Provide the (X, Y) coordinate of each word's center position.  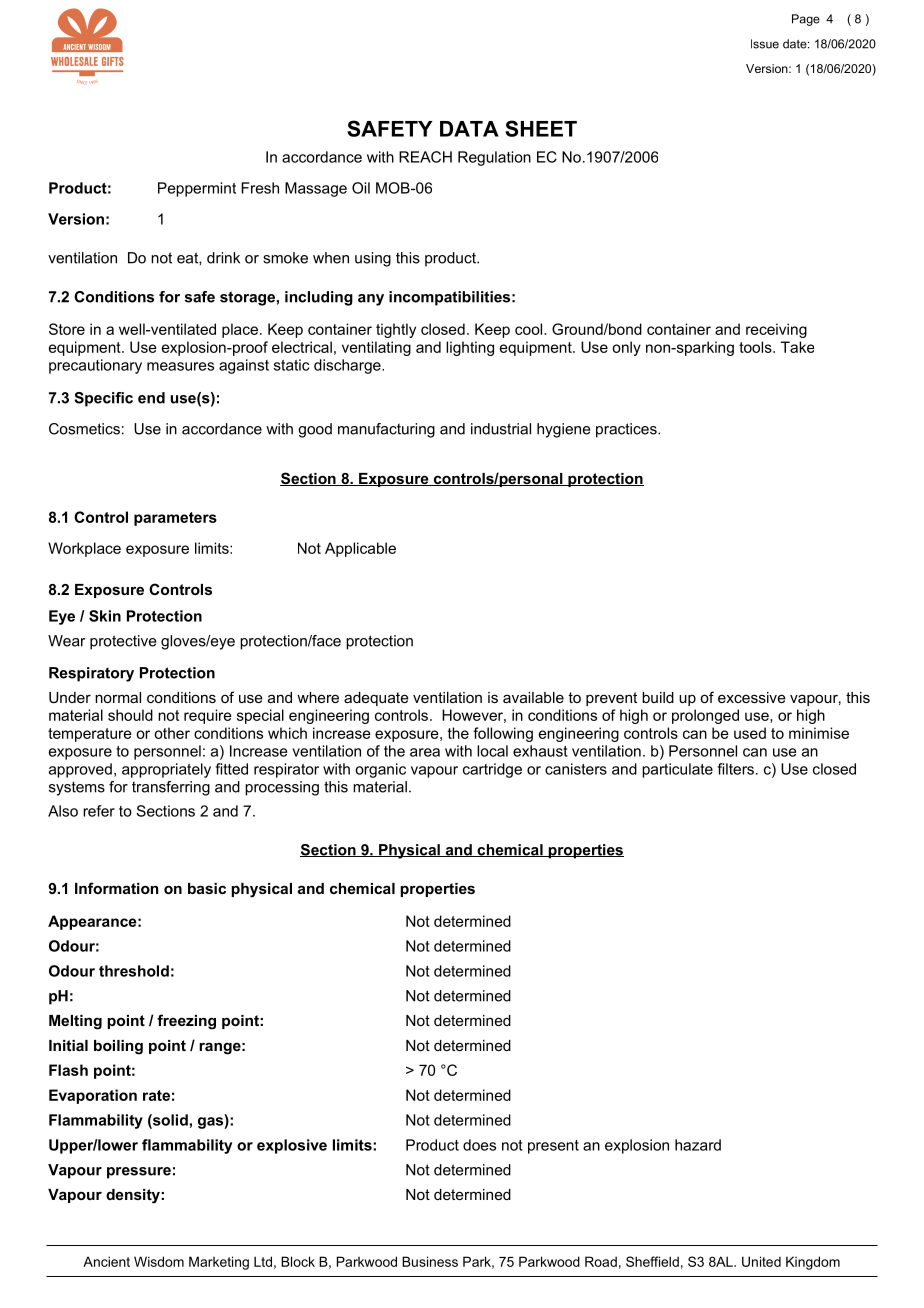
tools (756, 347)
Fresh (260, 188)
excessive (752, 697)
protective (123, 642)
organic (380, 770)
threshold (134, 971)
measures (180, 366)
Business (430, 1261)
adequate (376, 699)
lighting (470, 348)
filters (735, 769)
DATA (469, 129)
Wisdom (159, 1261)
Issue (765, 44)
